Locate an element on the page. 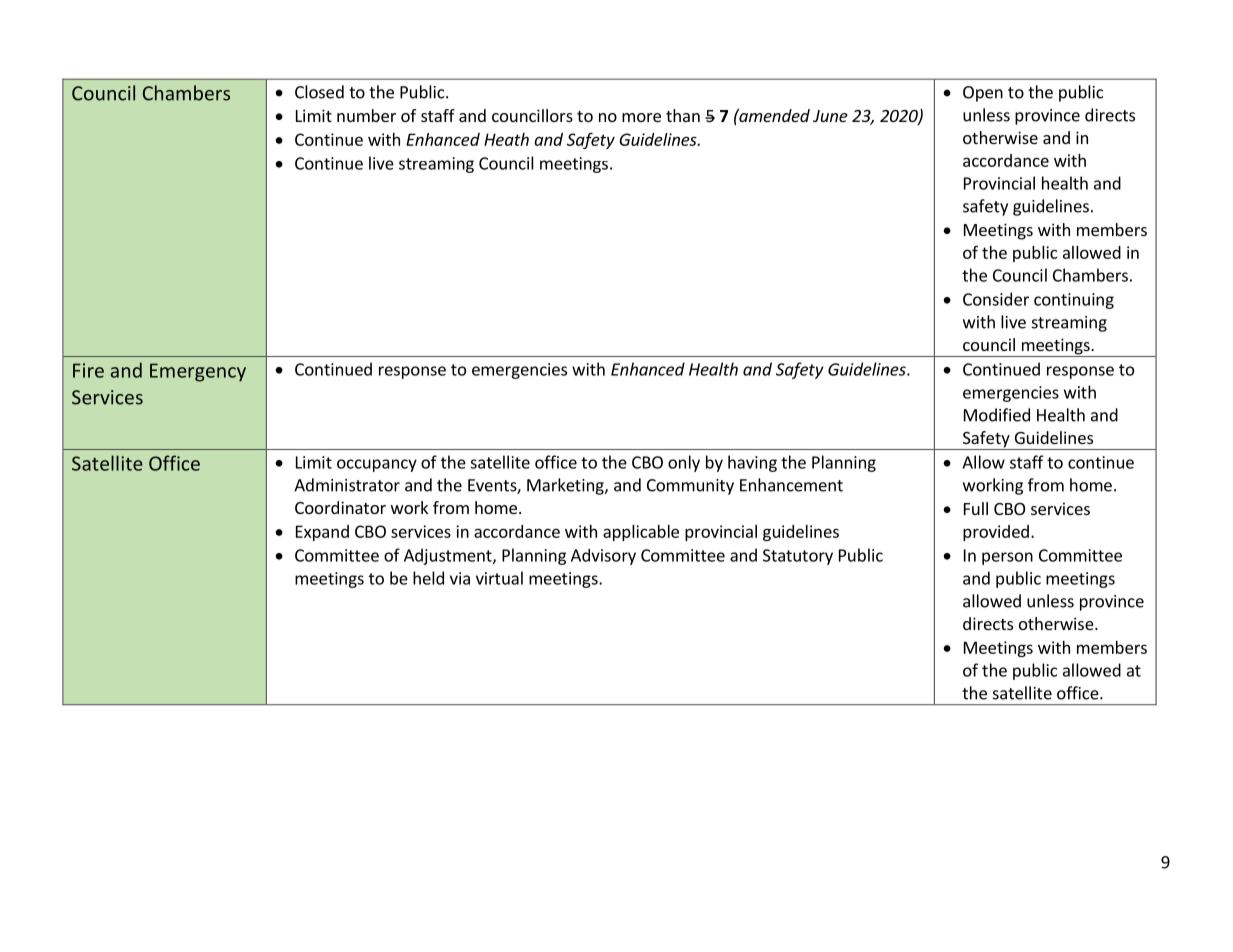 This page has width=1233, height=952. Expand is located at coordinates (322, 533).
